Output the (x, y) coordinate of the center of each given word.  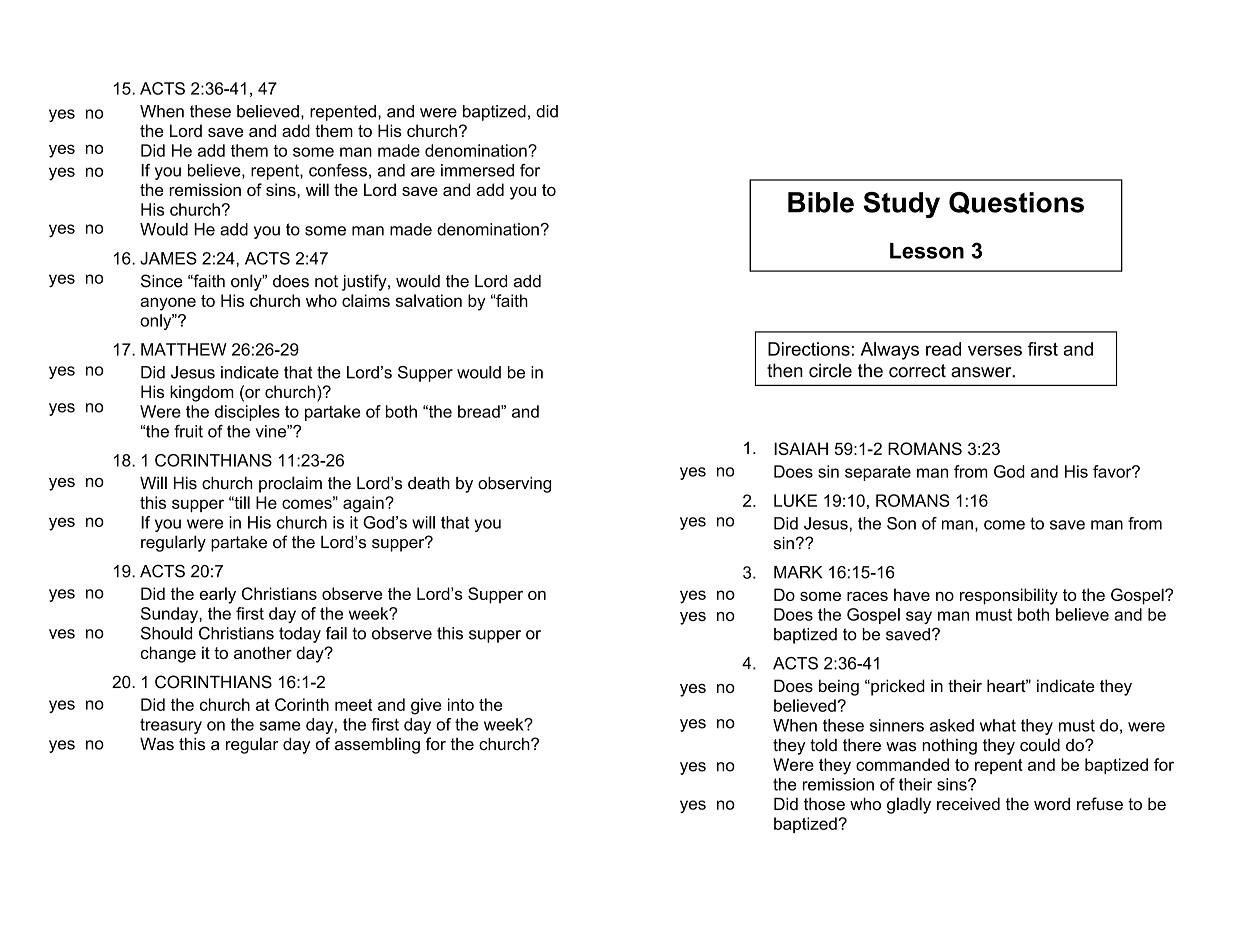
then (785, 370)
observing (514, 485)
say (919, 617)
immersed (477, 170)
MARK (798, 572)
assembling (377, 745)
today (300, 635)
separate (878, 473)
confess (338, 170)
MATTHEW (184, 349)
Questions (1016, 203)
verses (995, 350)
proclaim (290, 484)
